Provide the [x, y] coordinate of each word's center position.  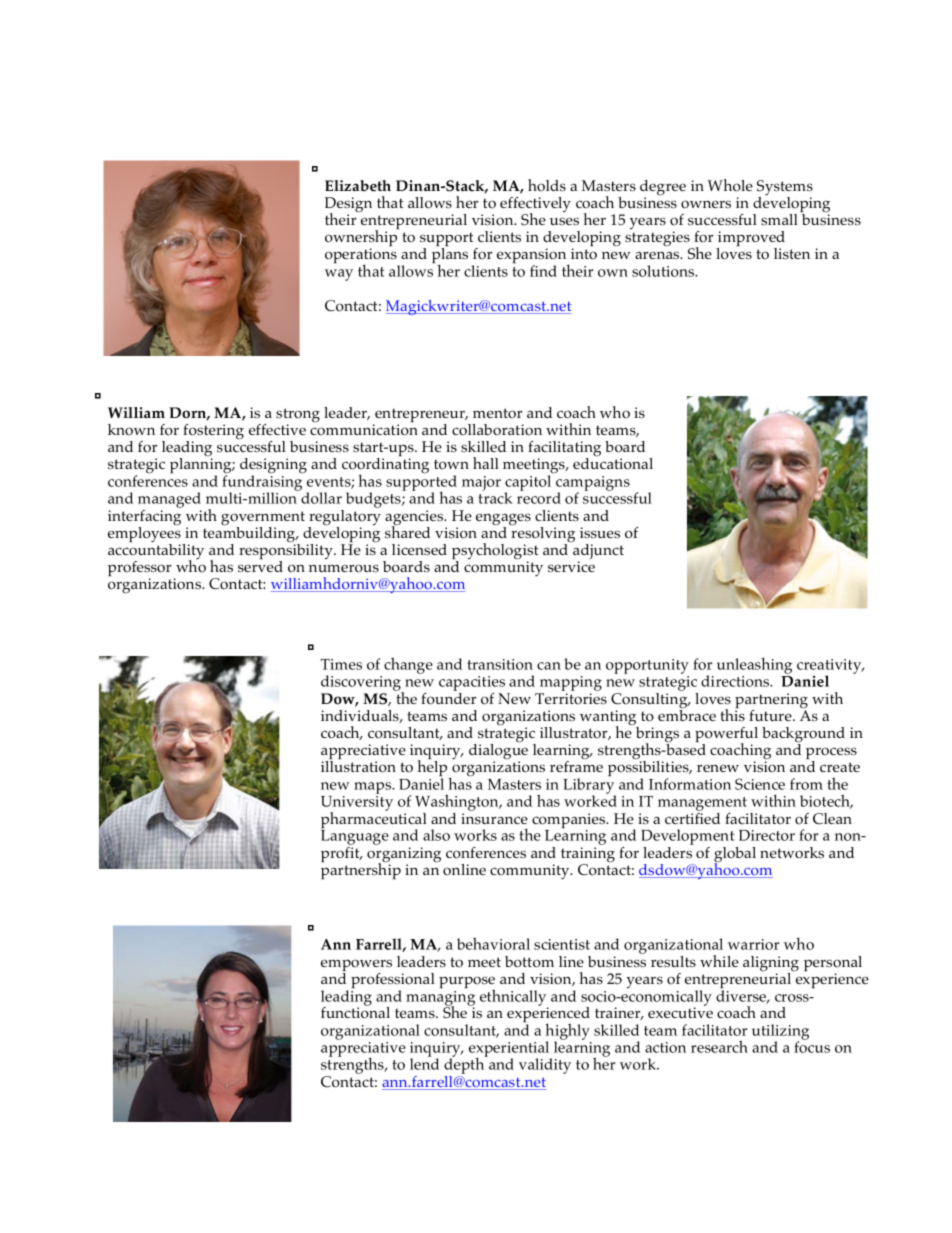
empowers [356, 966]
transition [500, 664]
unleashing [754, 665]
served [260, 565]
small [779, 219]
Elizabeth [358, 186]
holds [547, 185]
